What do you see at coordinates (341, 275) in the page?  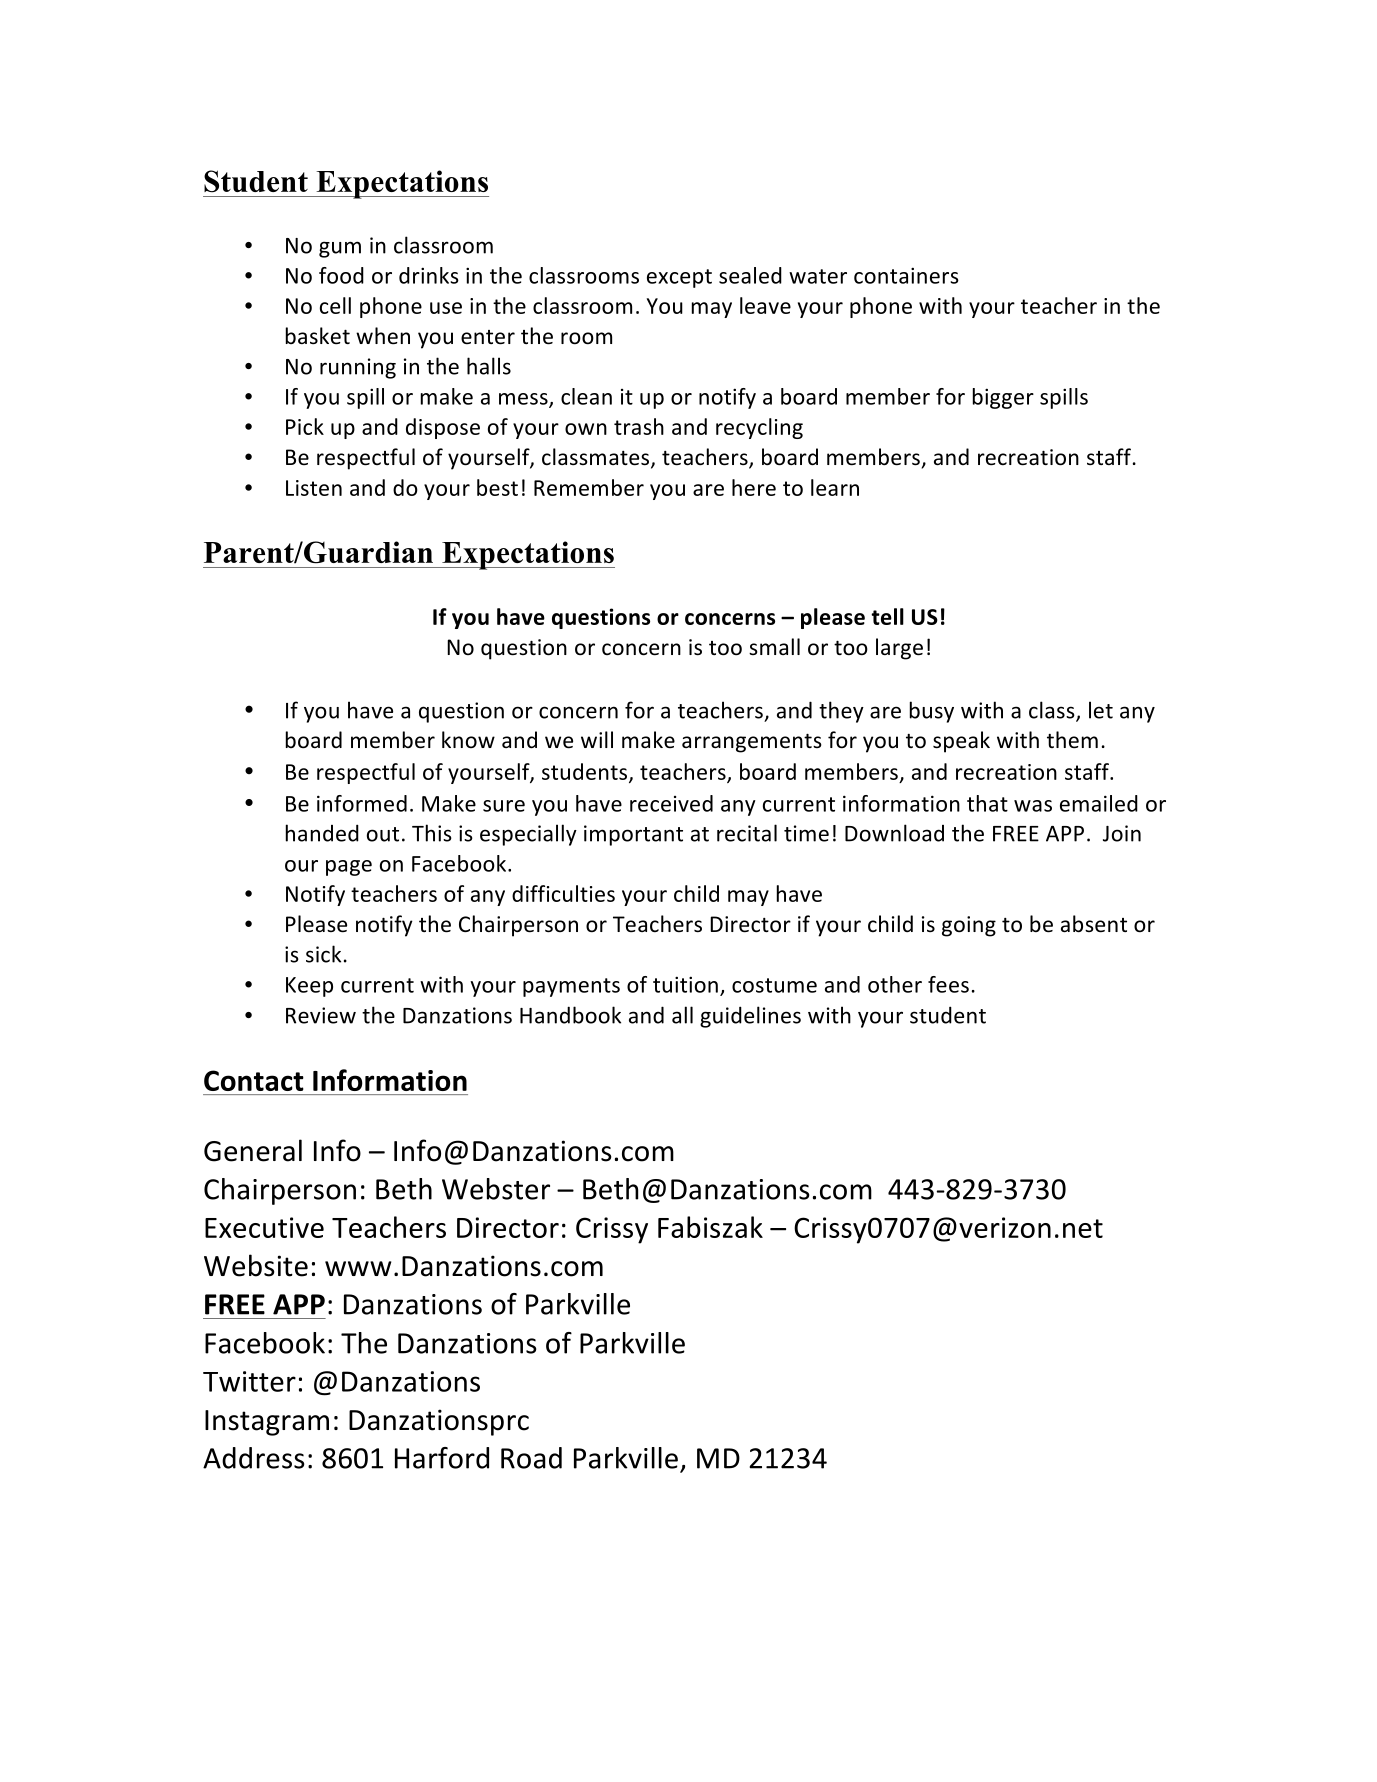 I see `food` at bounding box center [341, 275].
